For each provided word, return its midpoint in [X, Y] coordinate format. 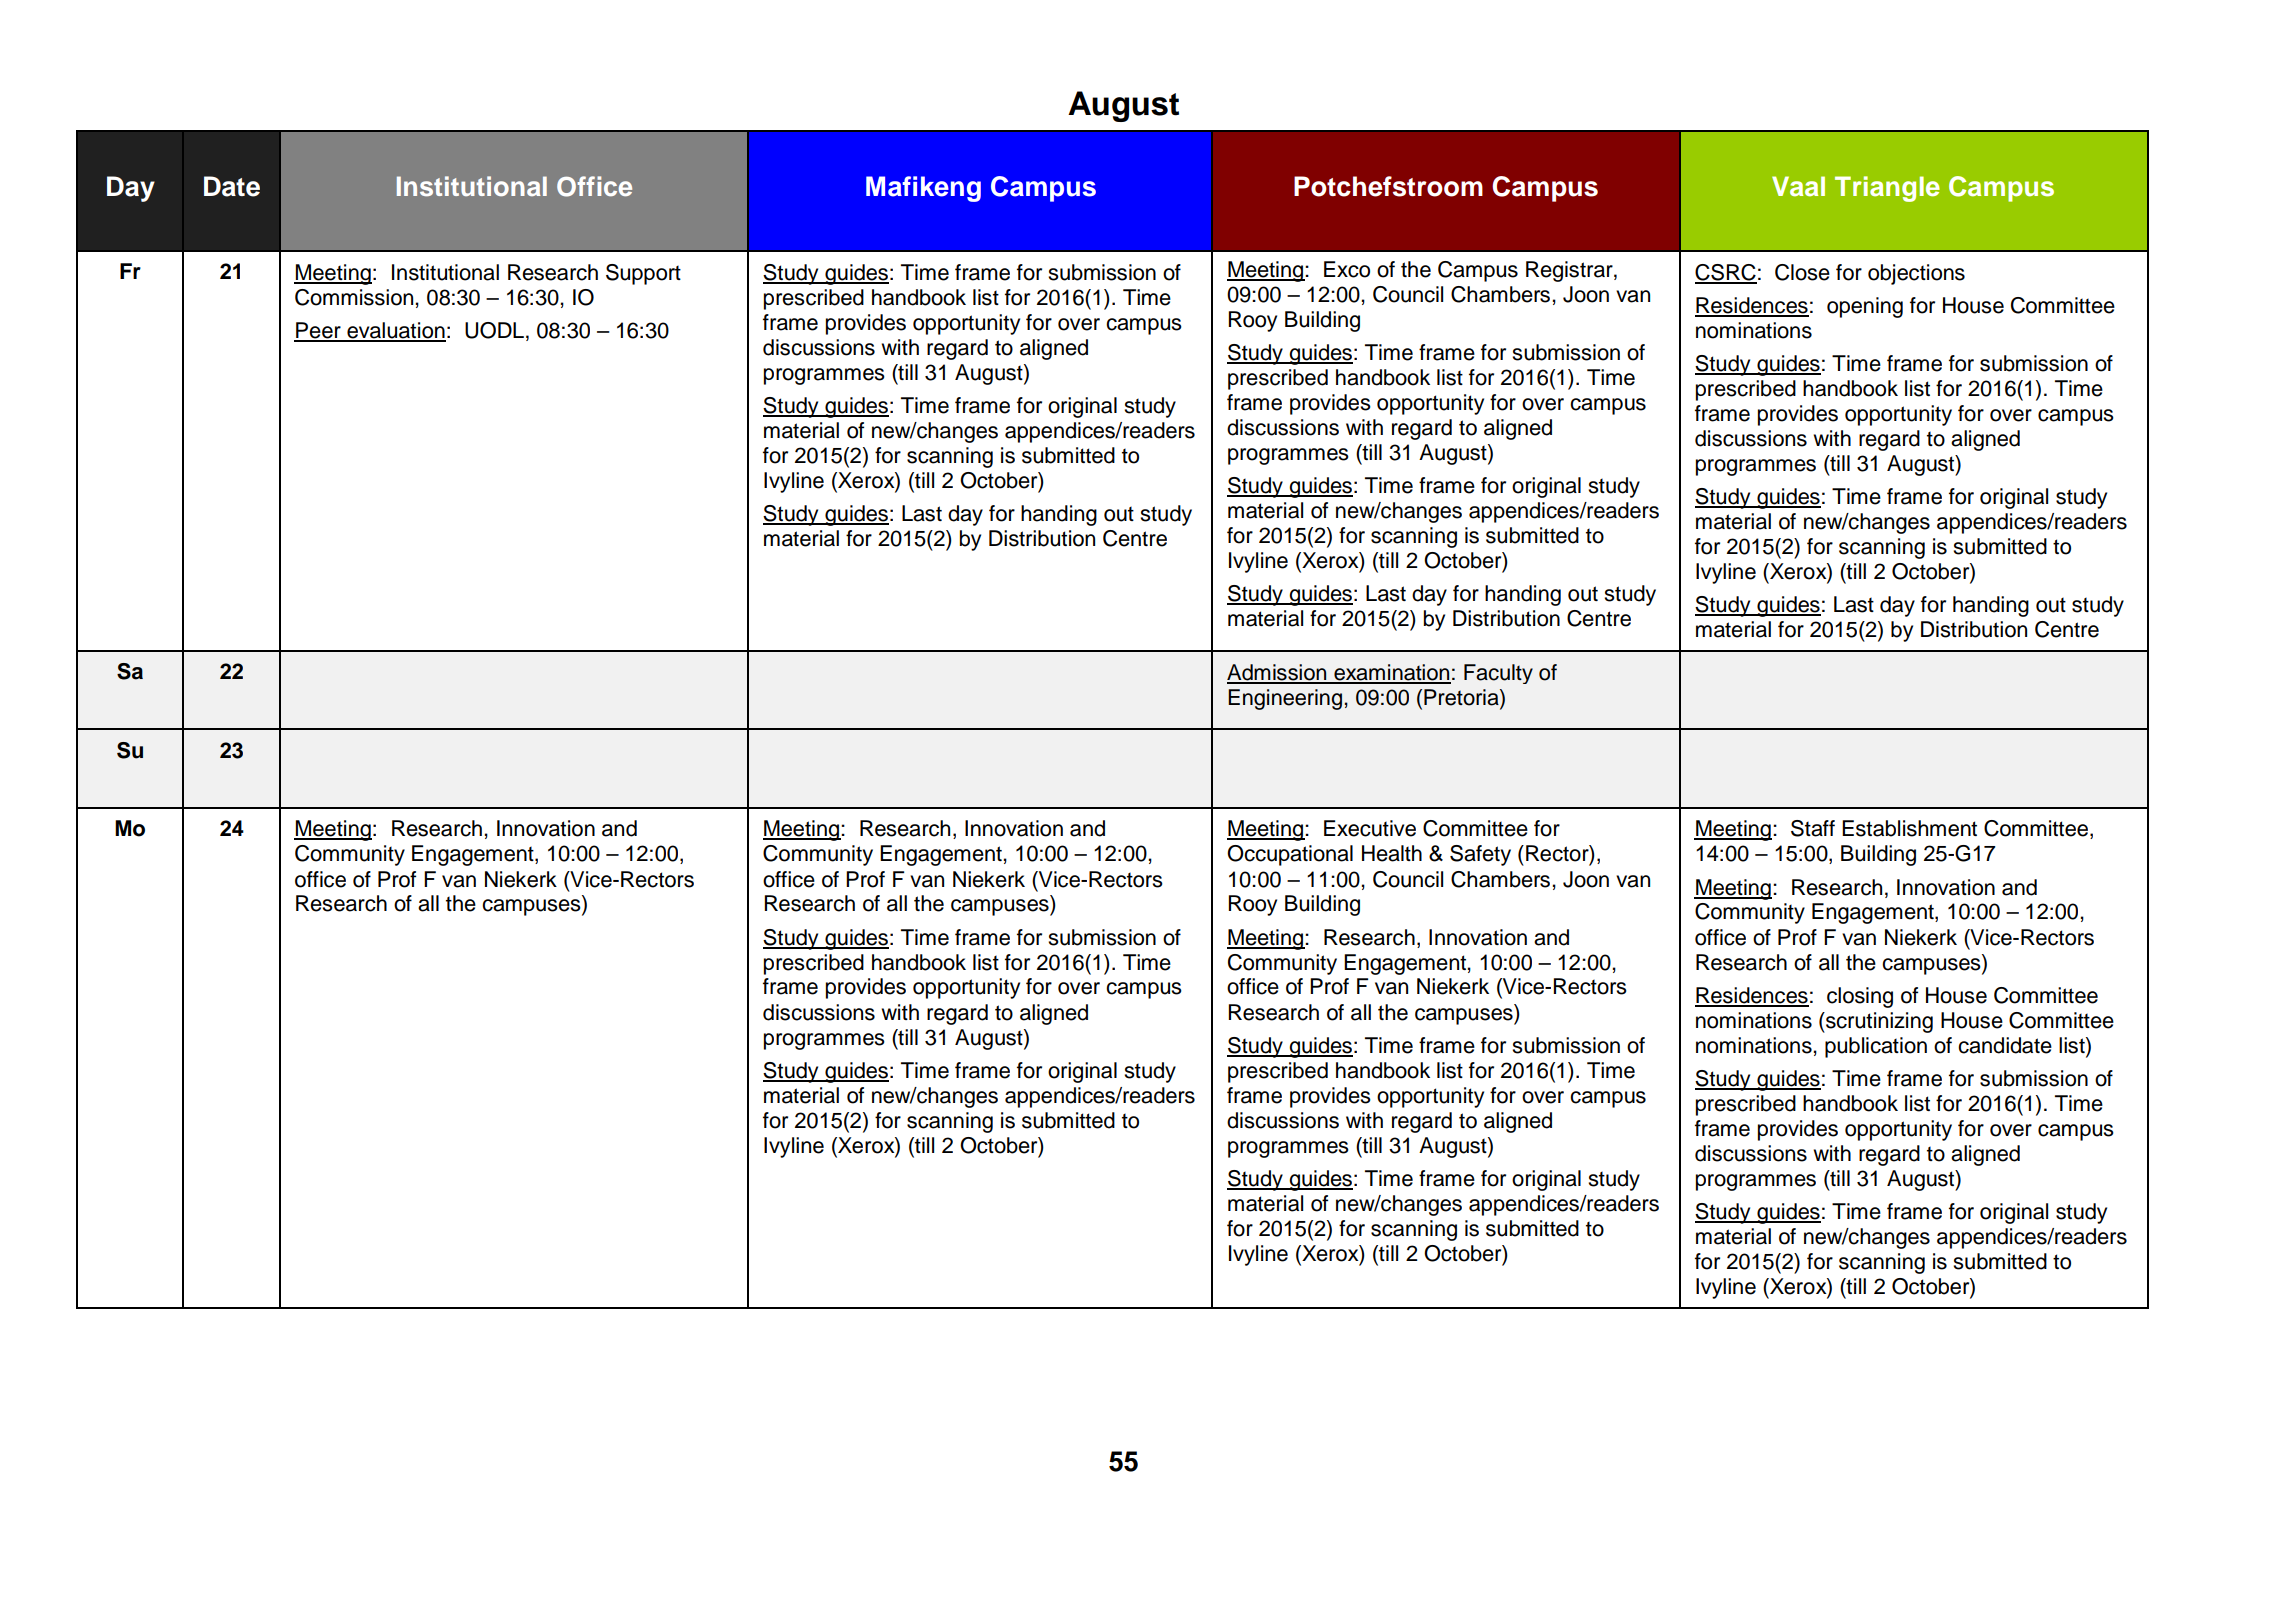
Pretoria [1462, 697]
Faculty [1498, 674]
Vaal [1798, 186]
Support [643, 274]
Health [1392, 853]
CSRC [1726, 273]
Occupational [1290, 855]
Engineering [1285, 699]
